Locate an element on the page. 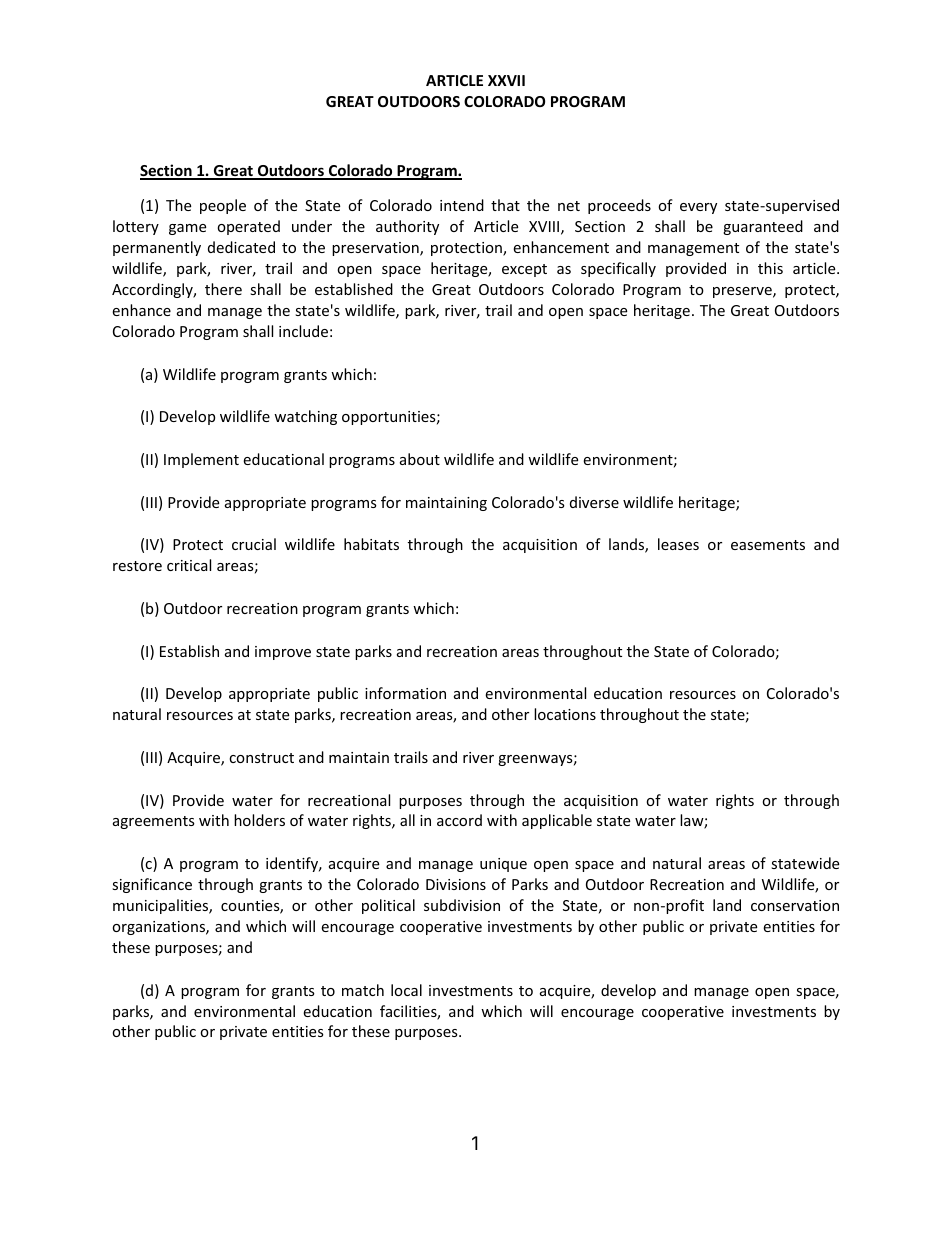 The width and height of the document is (952, 1233). every is located at coordinates (698, 208).
